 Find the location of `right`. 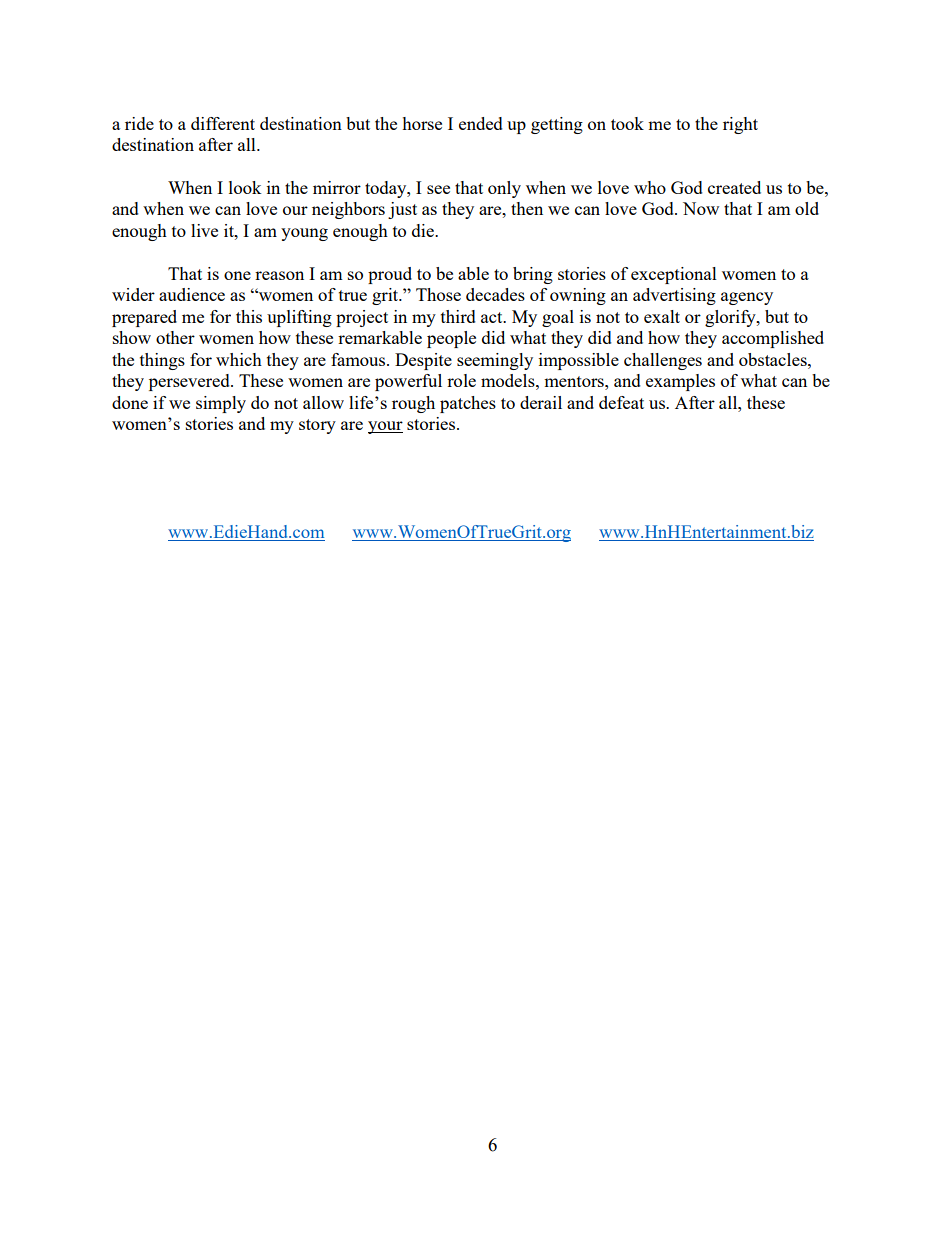

right is located at coordinates (740, 125).
